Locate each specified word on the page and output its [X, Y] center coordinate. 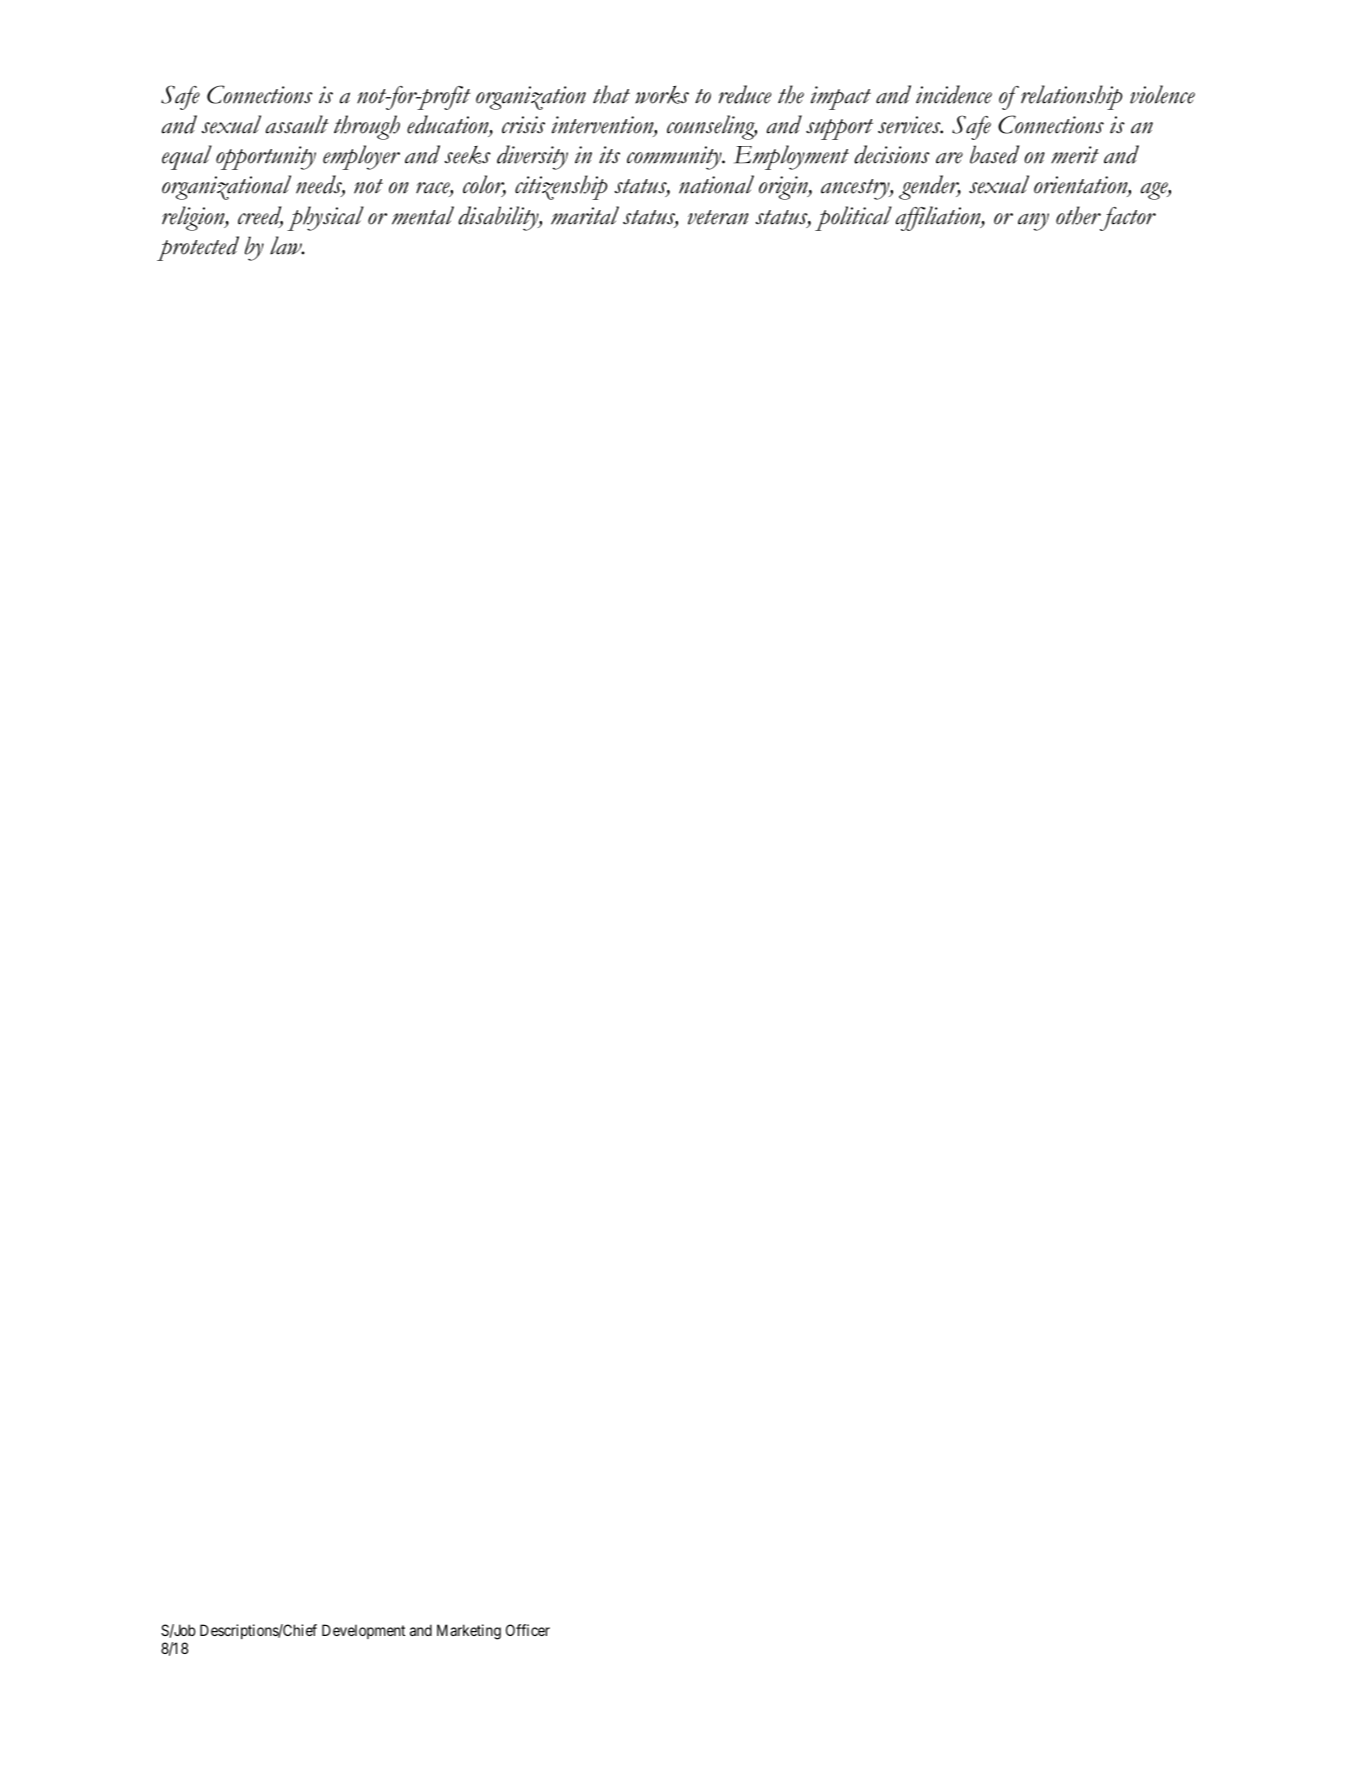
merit [1075, 155]
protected [198, 248]
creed [260, 216]
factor [1127, 219]
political [853, 218]
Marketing [469, 1632]
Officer [528, 1630]
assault [297, 124]
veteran [718, 217]
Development [363, 1631]
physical [325, 218]
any [1033, 222]
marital [585, 215]
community [675, 158]
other [1078, 215]
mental [423, 215]
